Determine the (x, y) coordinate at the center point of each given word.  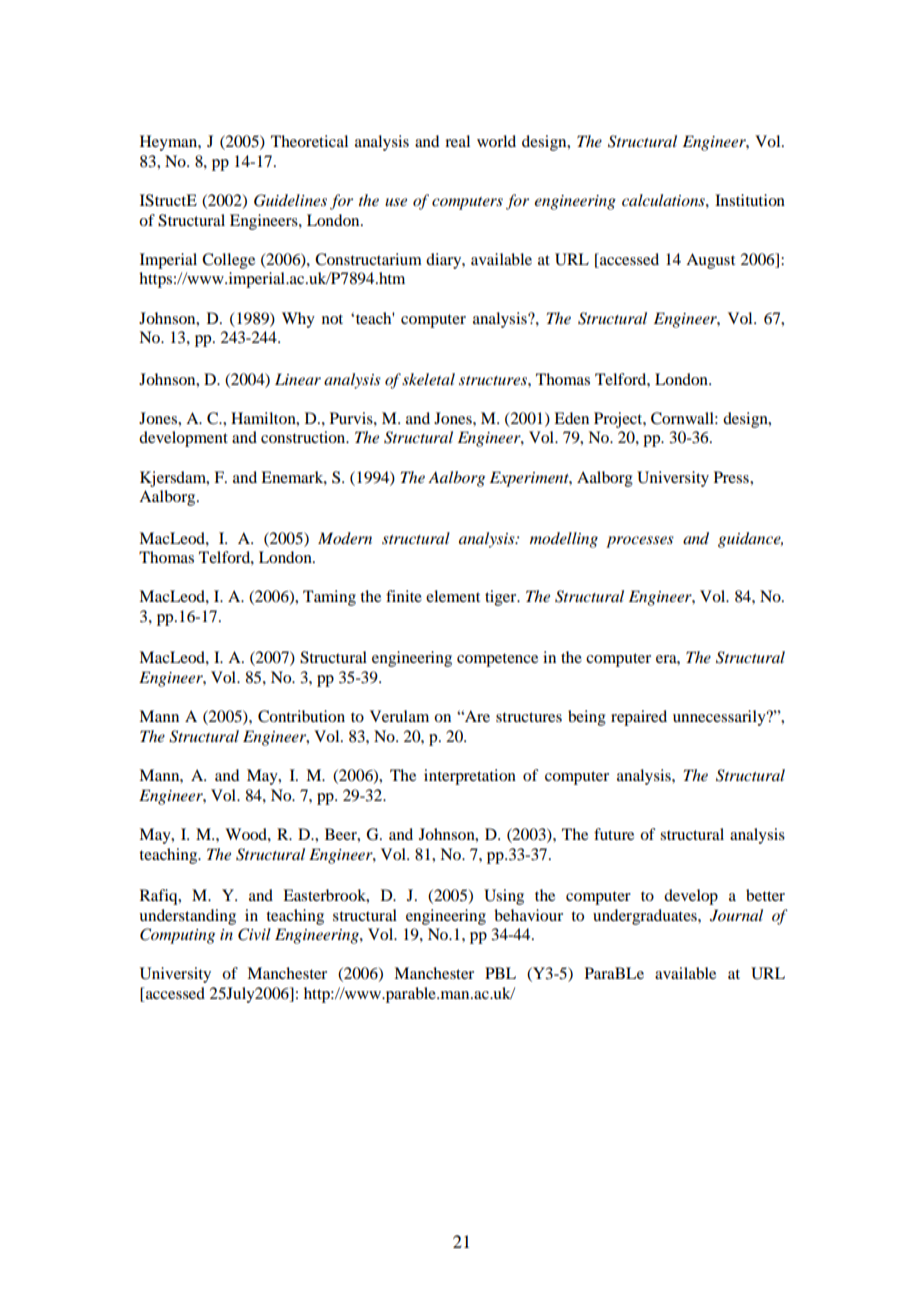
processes (640, 542)
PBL (500, 973)
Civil (254, 934)
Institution (750, 200)
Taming (329, 598)
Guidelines (290, 200)
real (457, 141)
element (453, 596)
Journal (736, 915)
